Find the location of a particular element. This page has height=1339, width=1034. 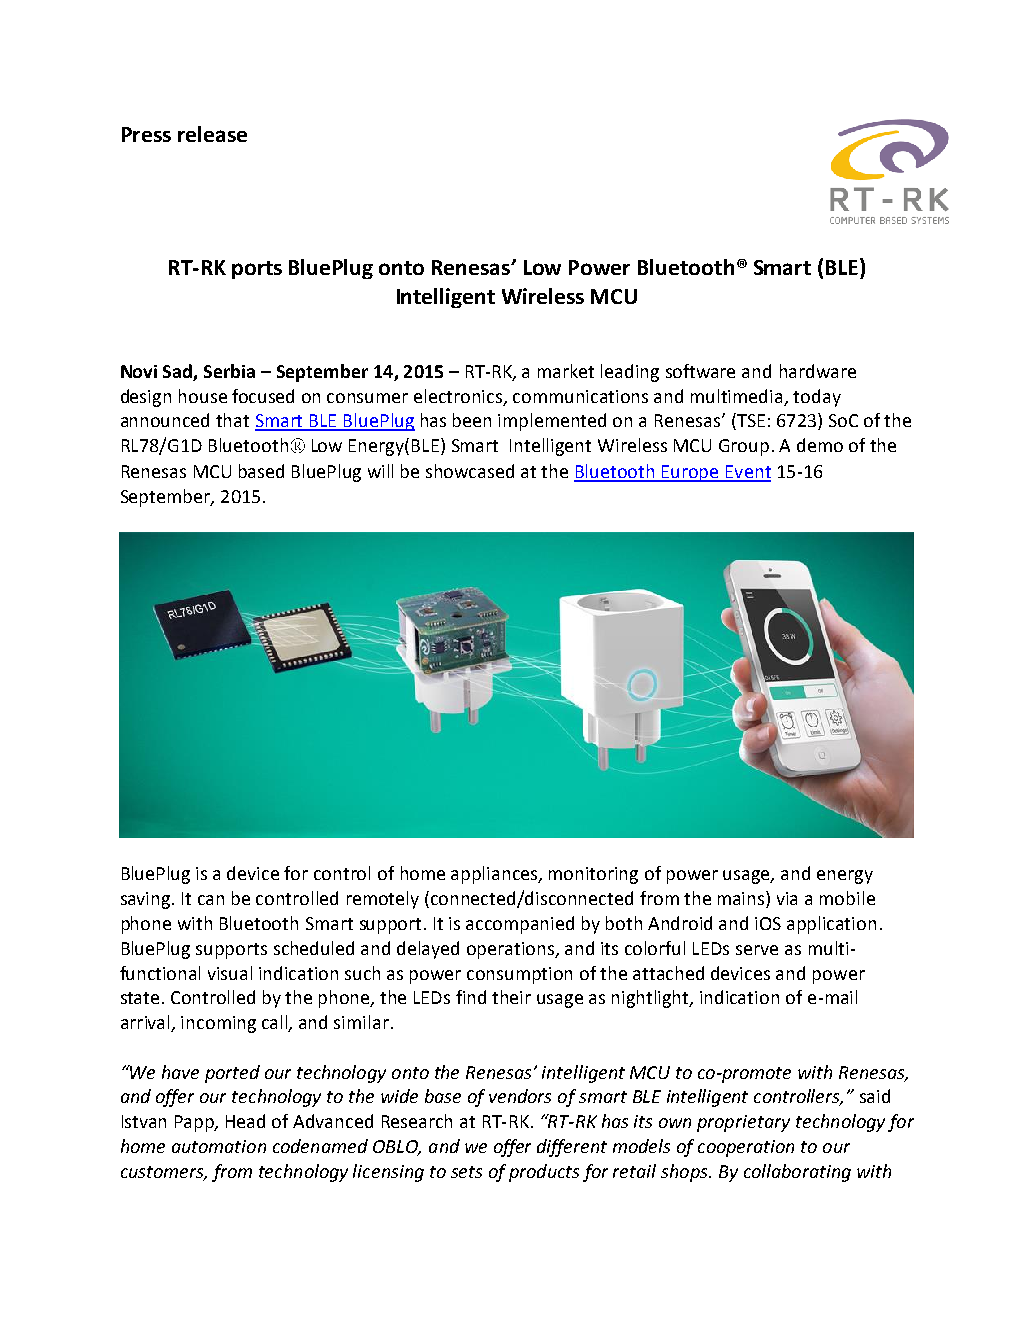

automation is located at coordinates (219, 1146).
